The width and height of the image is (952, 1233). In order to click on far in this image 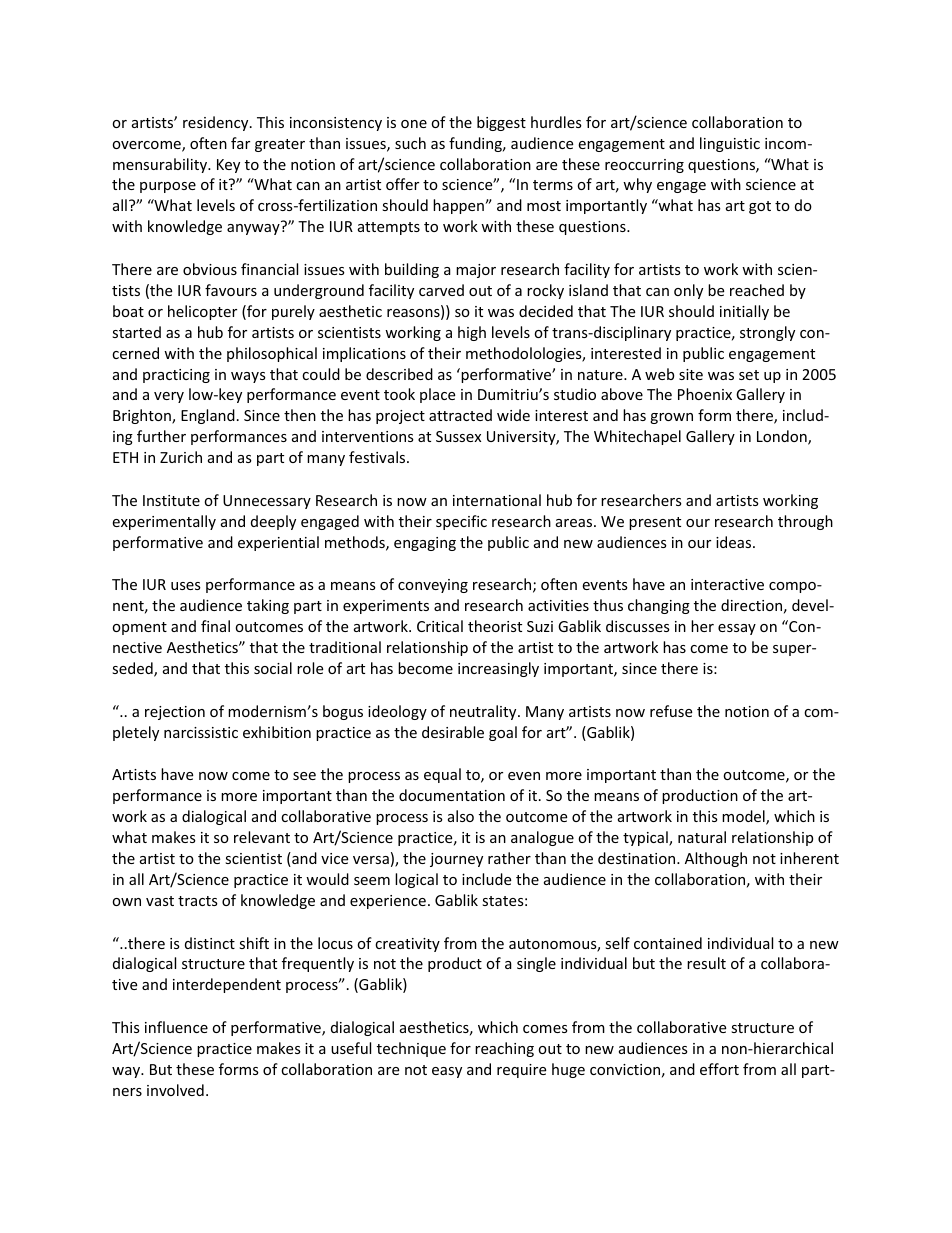, I will do `click(240, 143)`.
